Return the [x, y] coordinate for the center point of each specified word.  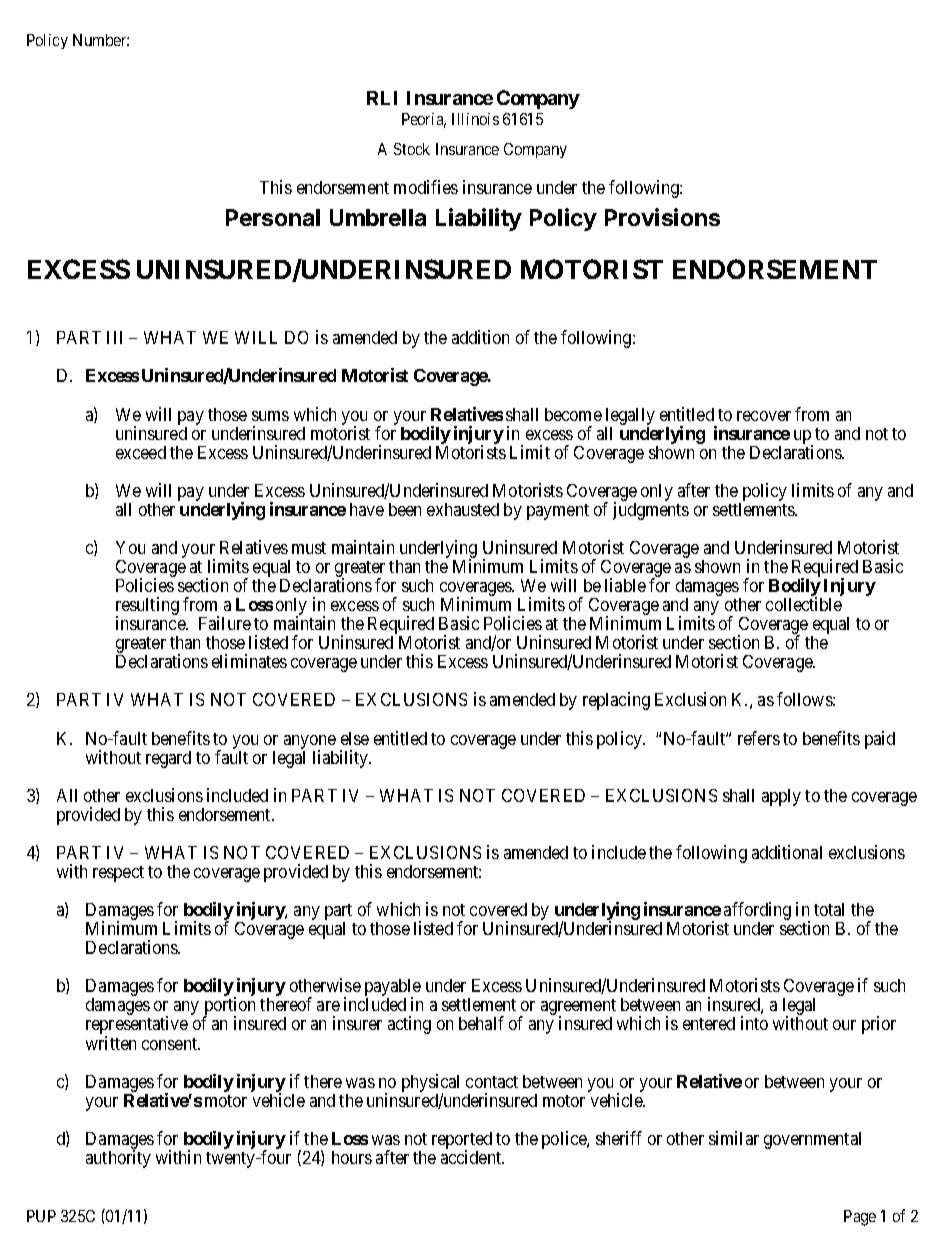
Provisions [662, 217]
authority [118, 1159]
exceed [141, 452]
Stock [412, 149]
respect [118, 874]
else [355, 738]
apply [781, 797]
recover [764, 416]
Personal [273, 217]
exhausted [463, 509]
